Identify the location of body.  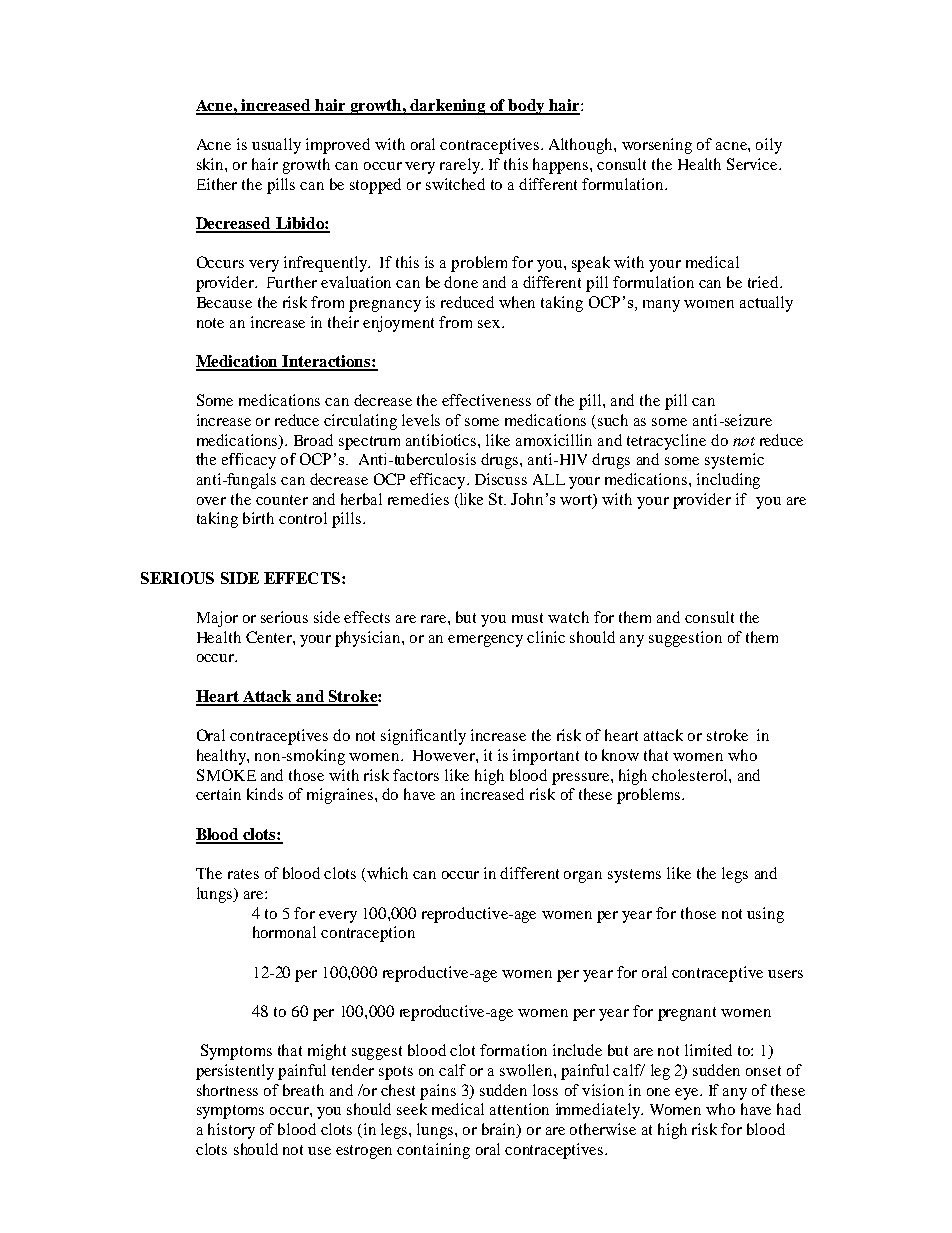
(527, 107).
